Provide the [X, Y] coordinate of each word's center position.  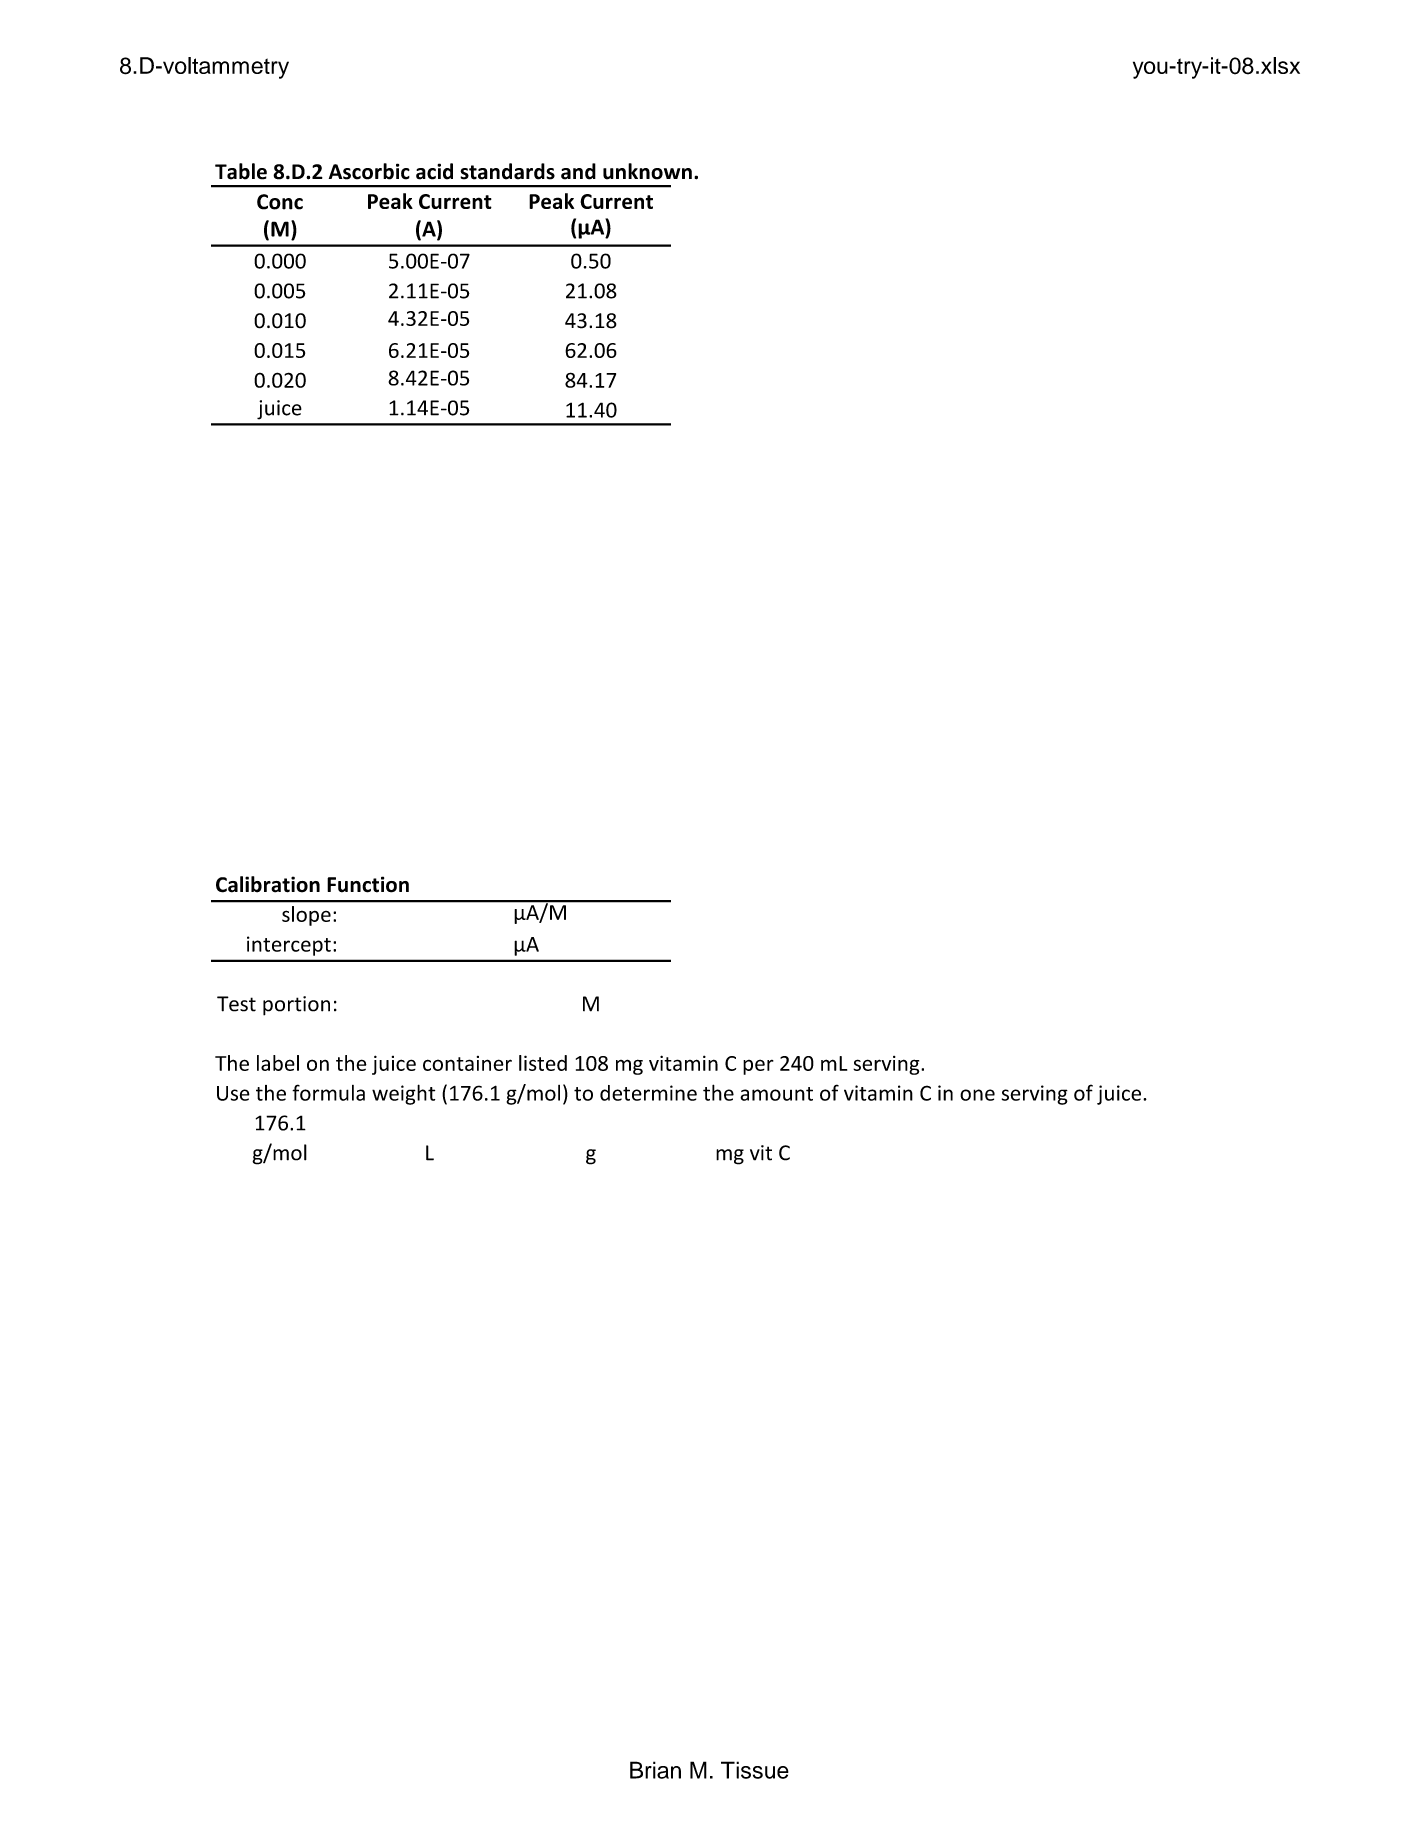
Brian [655, 1770]
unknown [647, 171]
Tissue [755, 1770]
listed [543, 1063]
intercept [289, 946]
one [977, 1095]
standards [507, 171]
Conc [280, 202]
